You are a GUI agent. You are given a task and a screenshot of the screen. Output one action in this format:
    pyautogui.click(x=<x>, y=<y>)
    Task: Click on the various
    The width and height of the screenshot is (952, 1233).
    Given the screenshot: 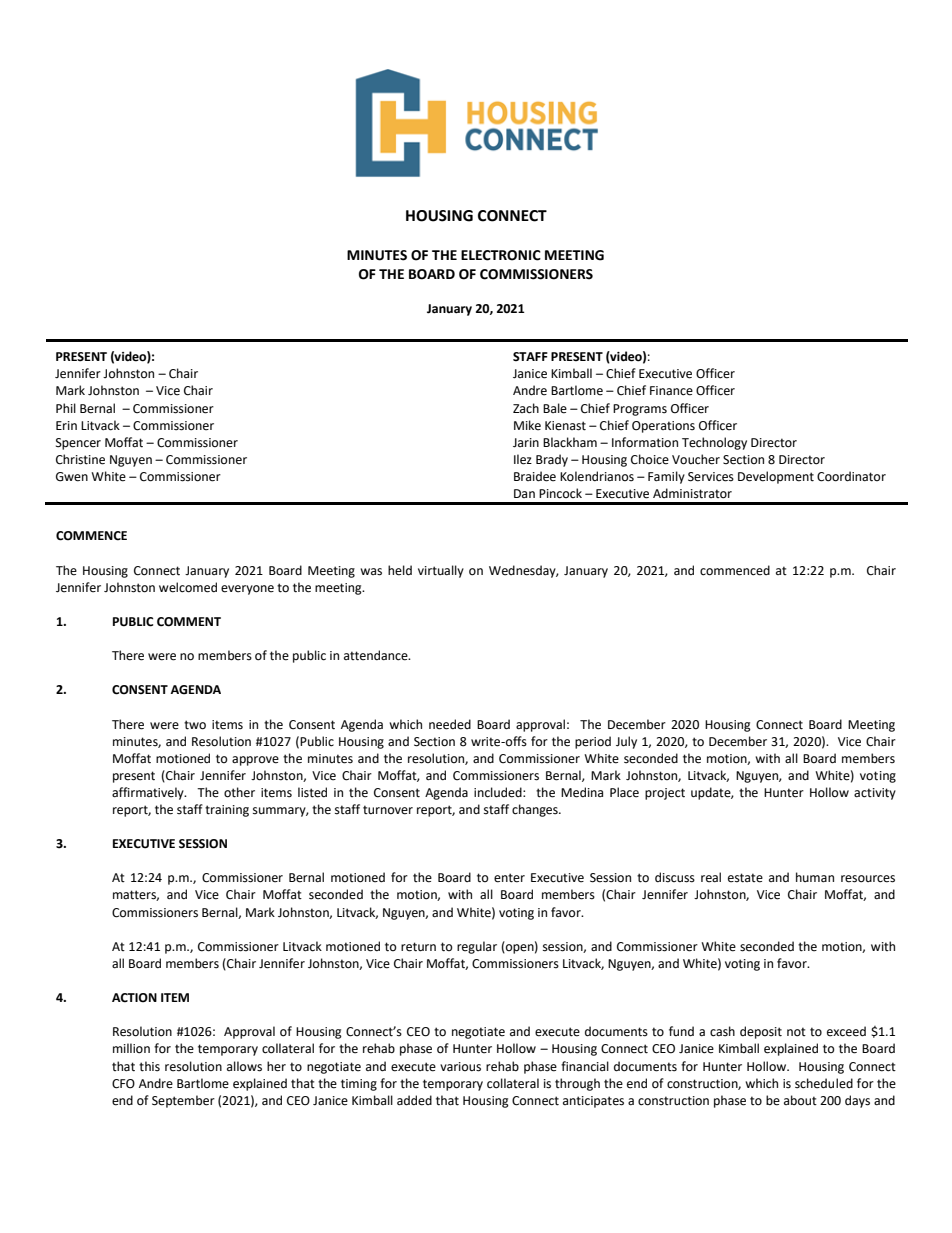 What is the action you would take?
    pyautogui.click(x=460, y=1067)
